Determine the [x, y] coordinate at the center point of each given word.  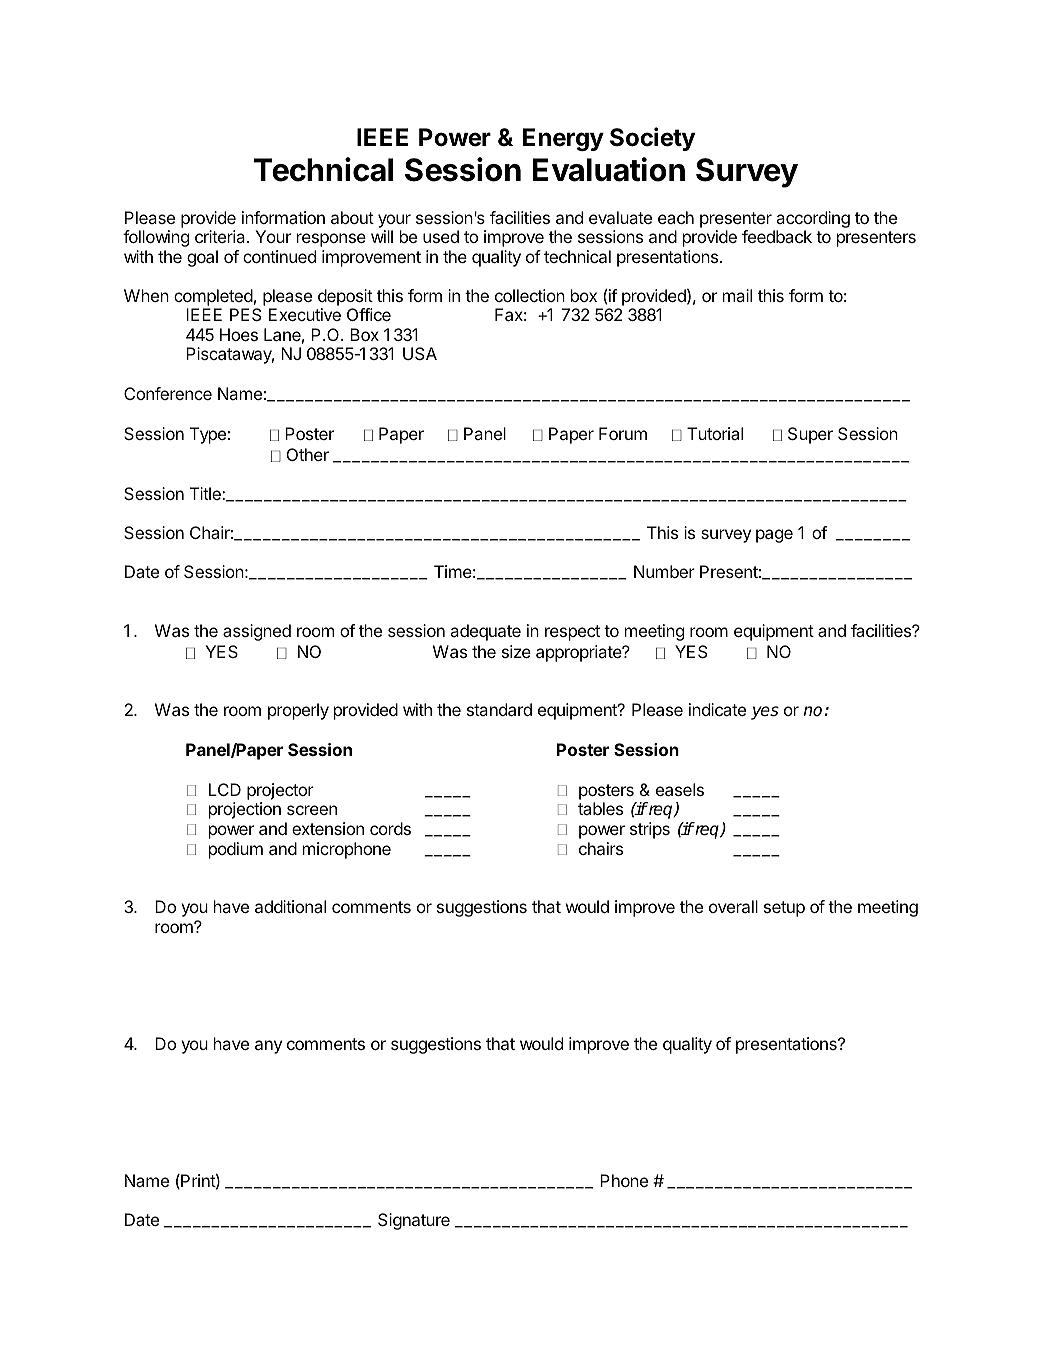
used [441, 236]
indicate [717, 709]
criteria [221, 236]
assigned [257, 632]
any [268, 1047]
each [676, 217]
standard [499, 709]
